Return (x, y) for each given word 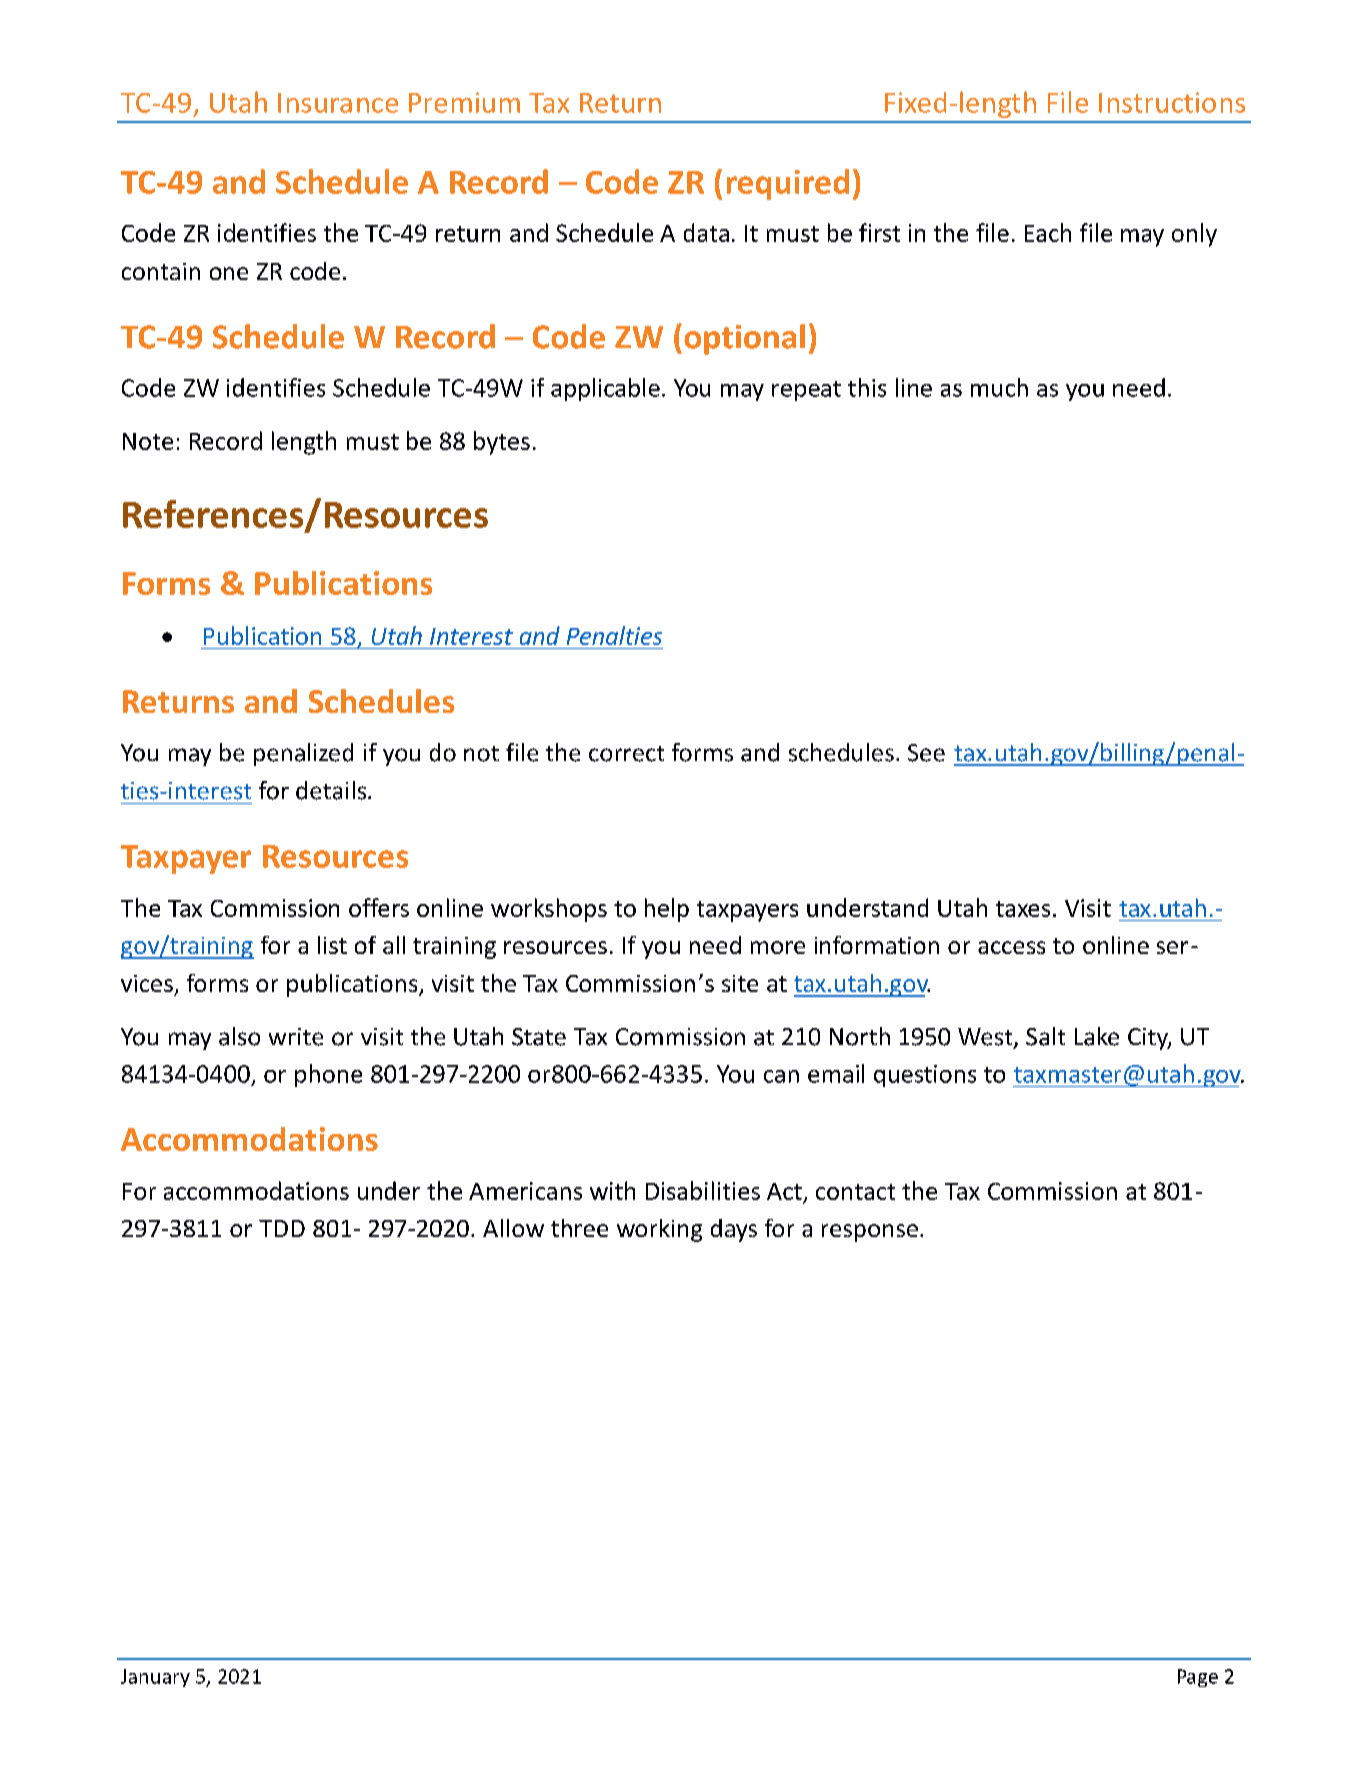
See (926, 753)
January (155, 1678)
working (659, 1230)
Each (1048, 232)
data (706, 232)
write (296, 1037)
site (740, 983)
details (332, 790)
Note (148, 441)
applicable (605, 389)
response (870, 1233)
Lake (1097, 1036)
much (999, 387)
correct (626, 754)
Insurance (338, 103)
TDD (282, 1228)
